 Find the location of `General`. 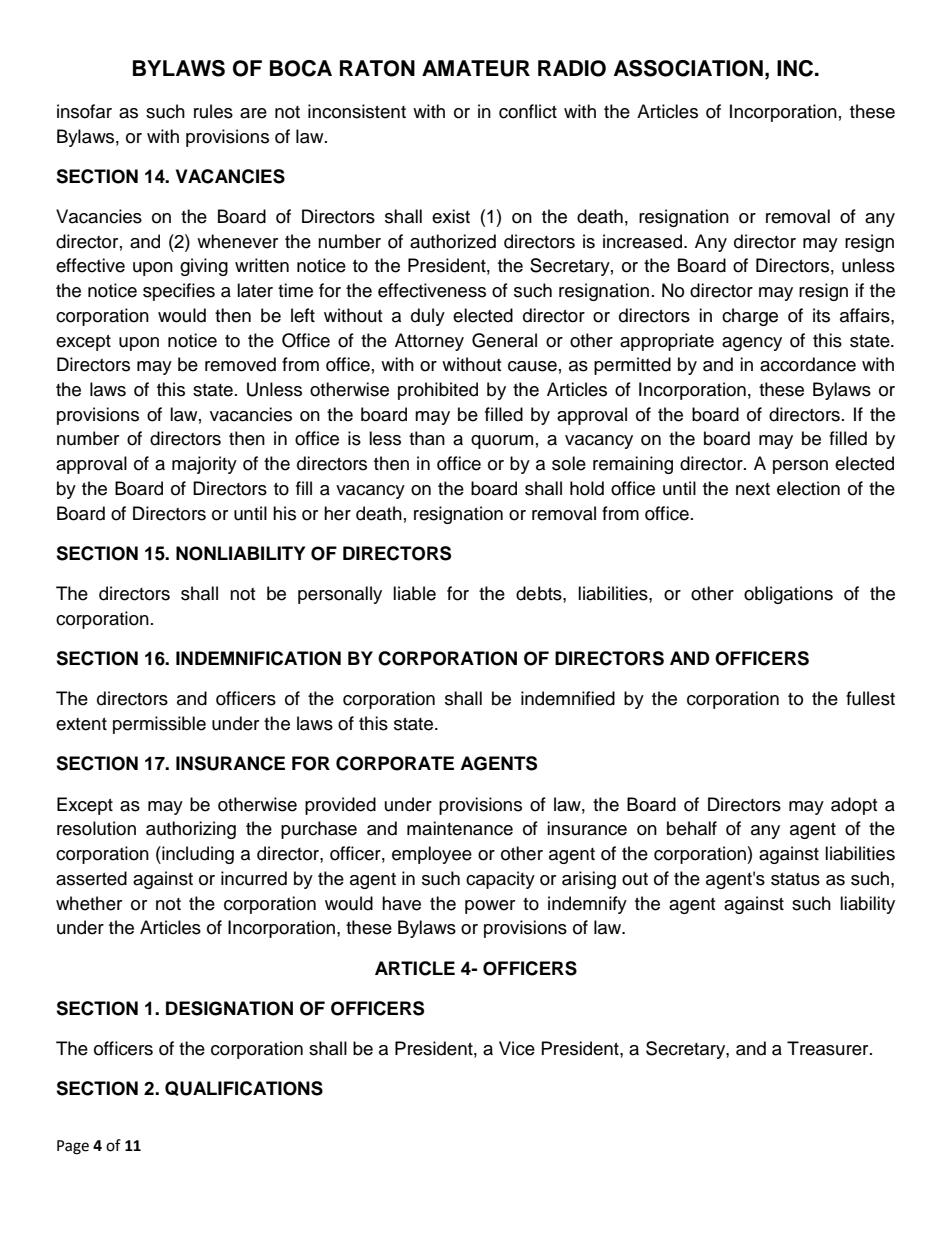

General is located at coordinates (504, 340).
